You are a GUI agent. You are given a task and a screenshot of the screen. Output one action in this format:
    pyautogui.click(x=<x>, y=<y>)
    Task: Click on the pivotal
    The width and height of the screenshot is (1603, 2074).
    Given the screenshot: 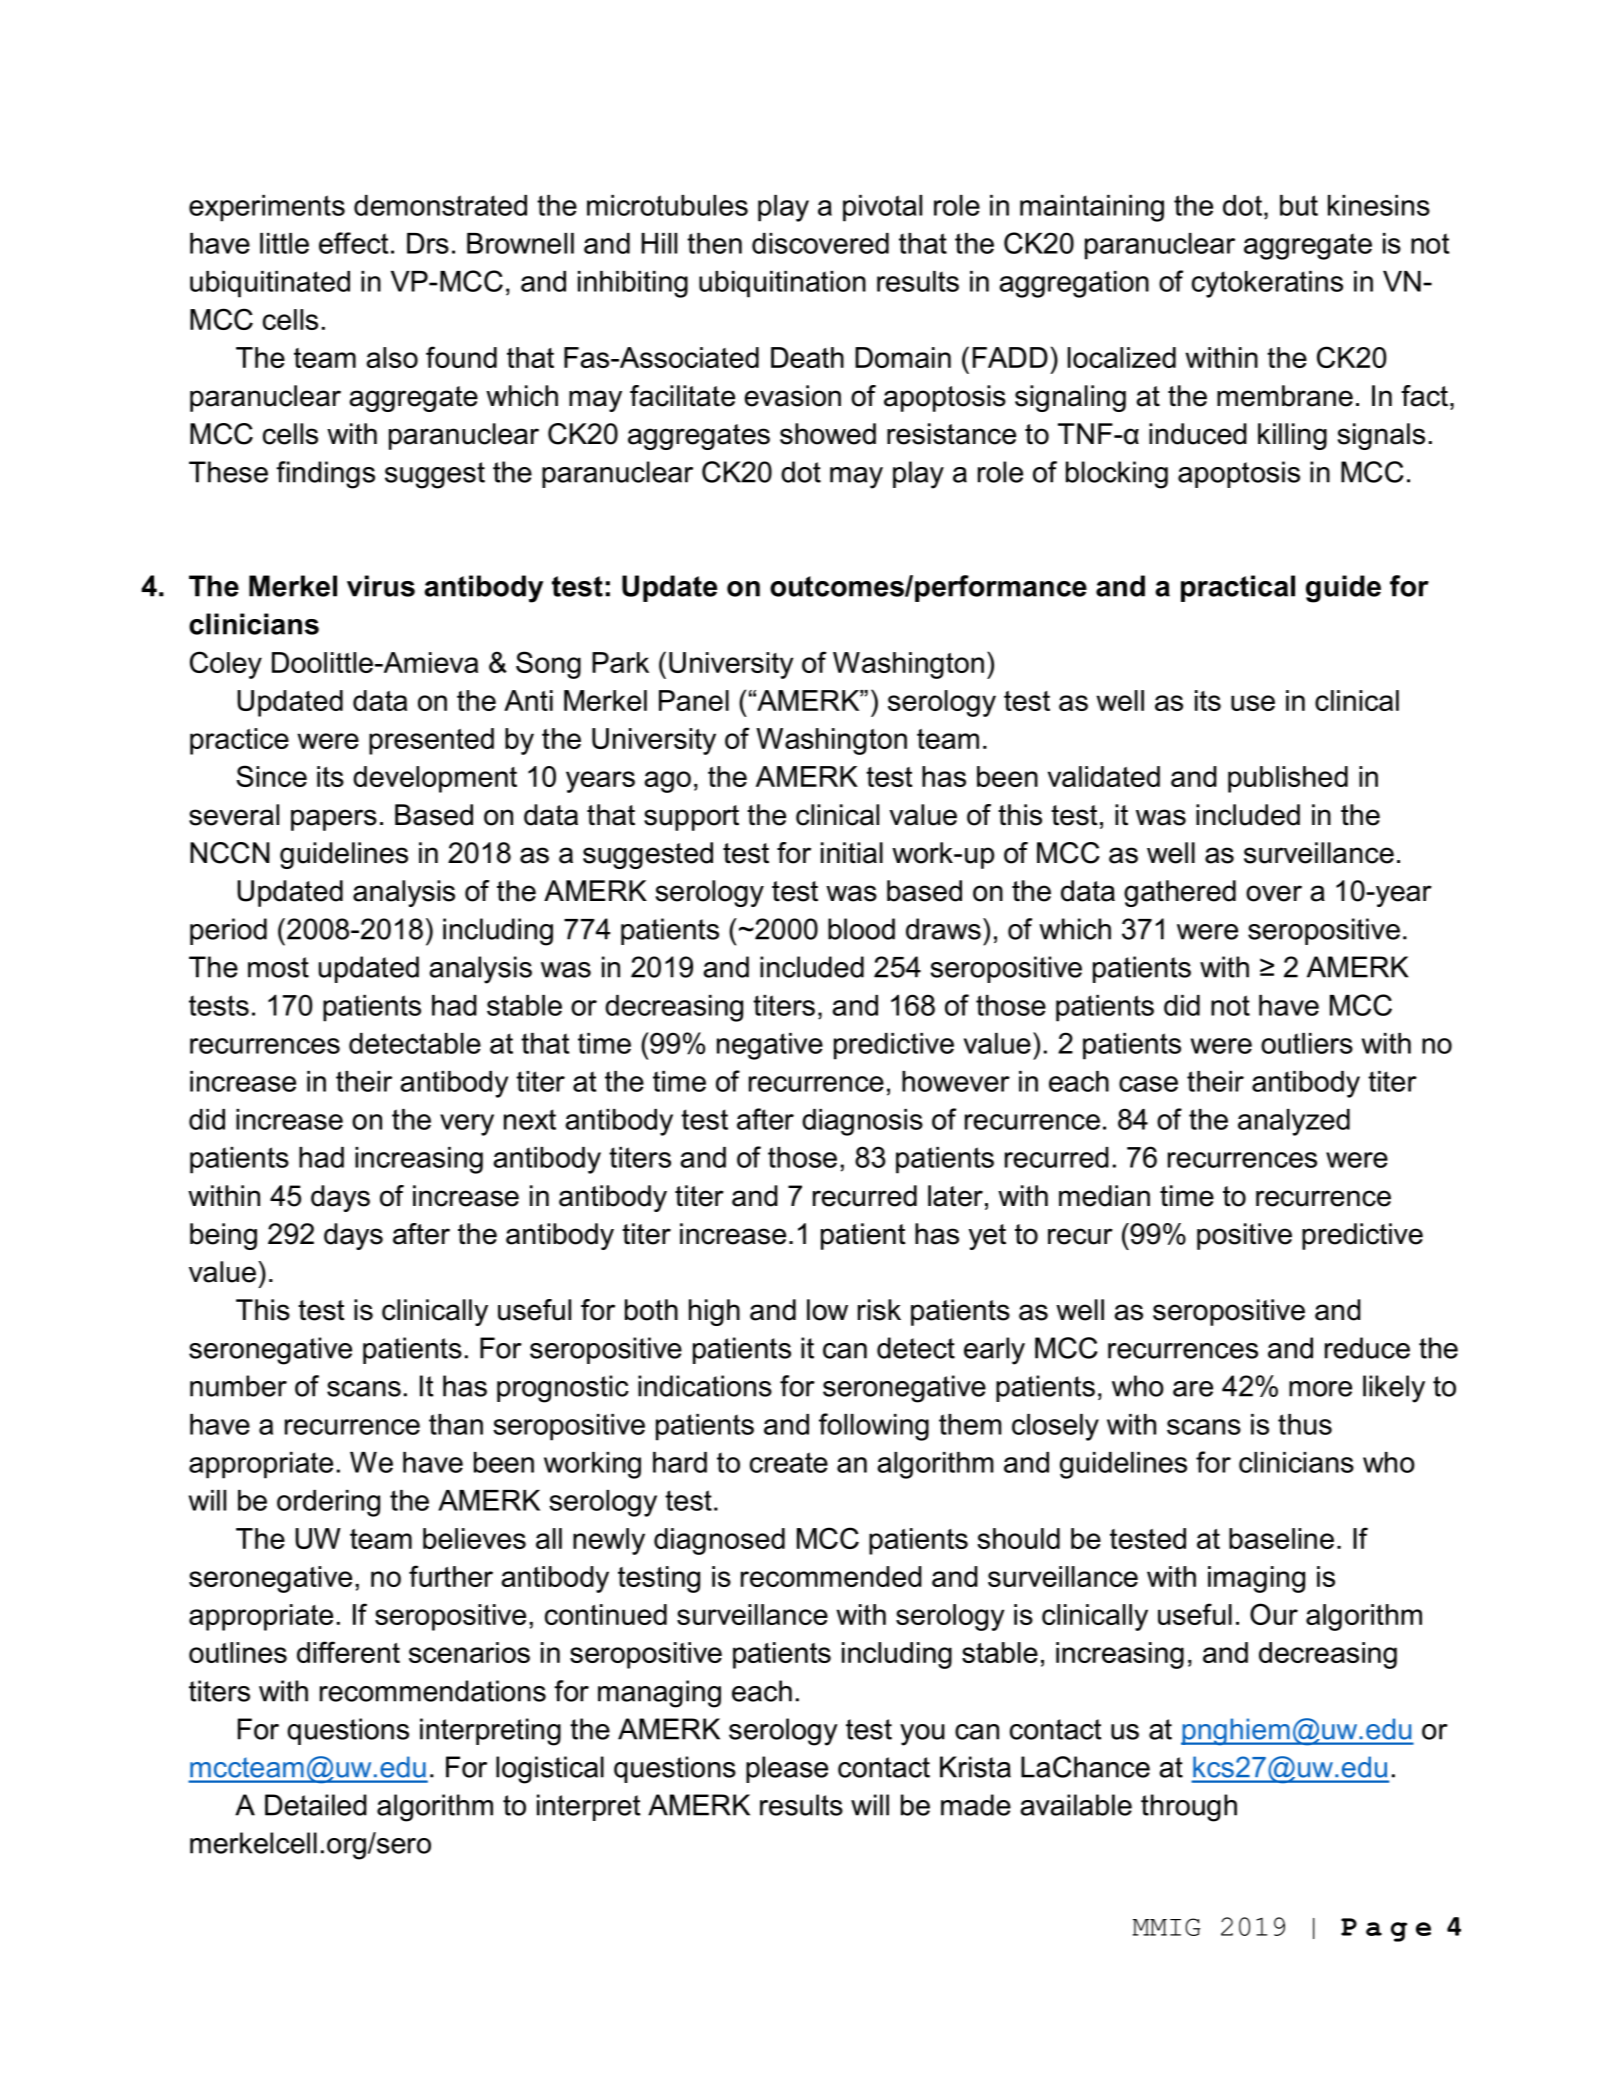 What is the action you would take?
    pyautogui.click(x=882, y=208)
